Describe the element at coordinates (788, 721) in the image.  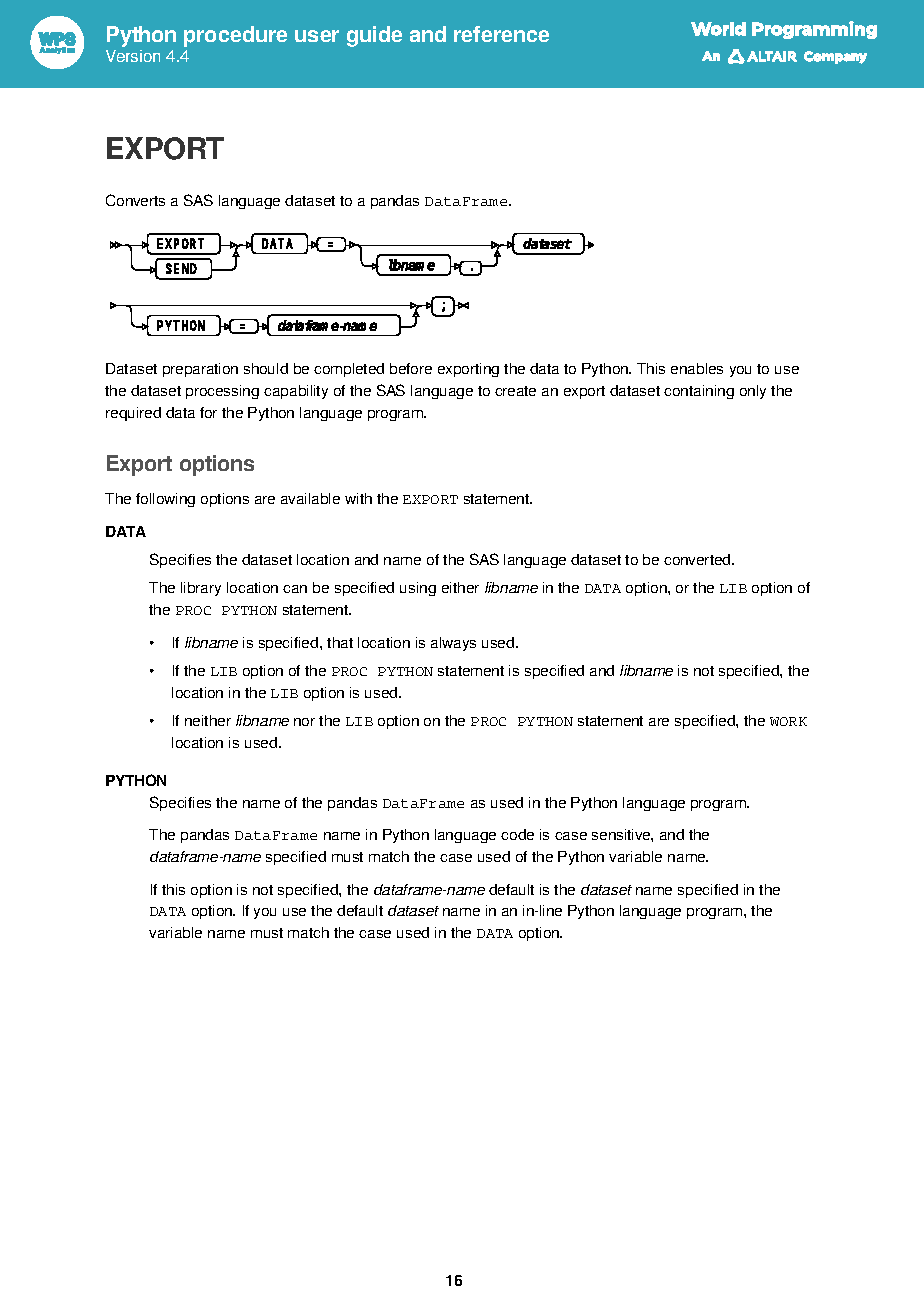
I see `WORK` at that location.
